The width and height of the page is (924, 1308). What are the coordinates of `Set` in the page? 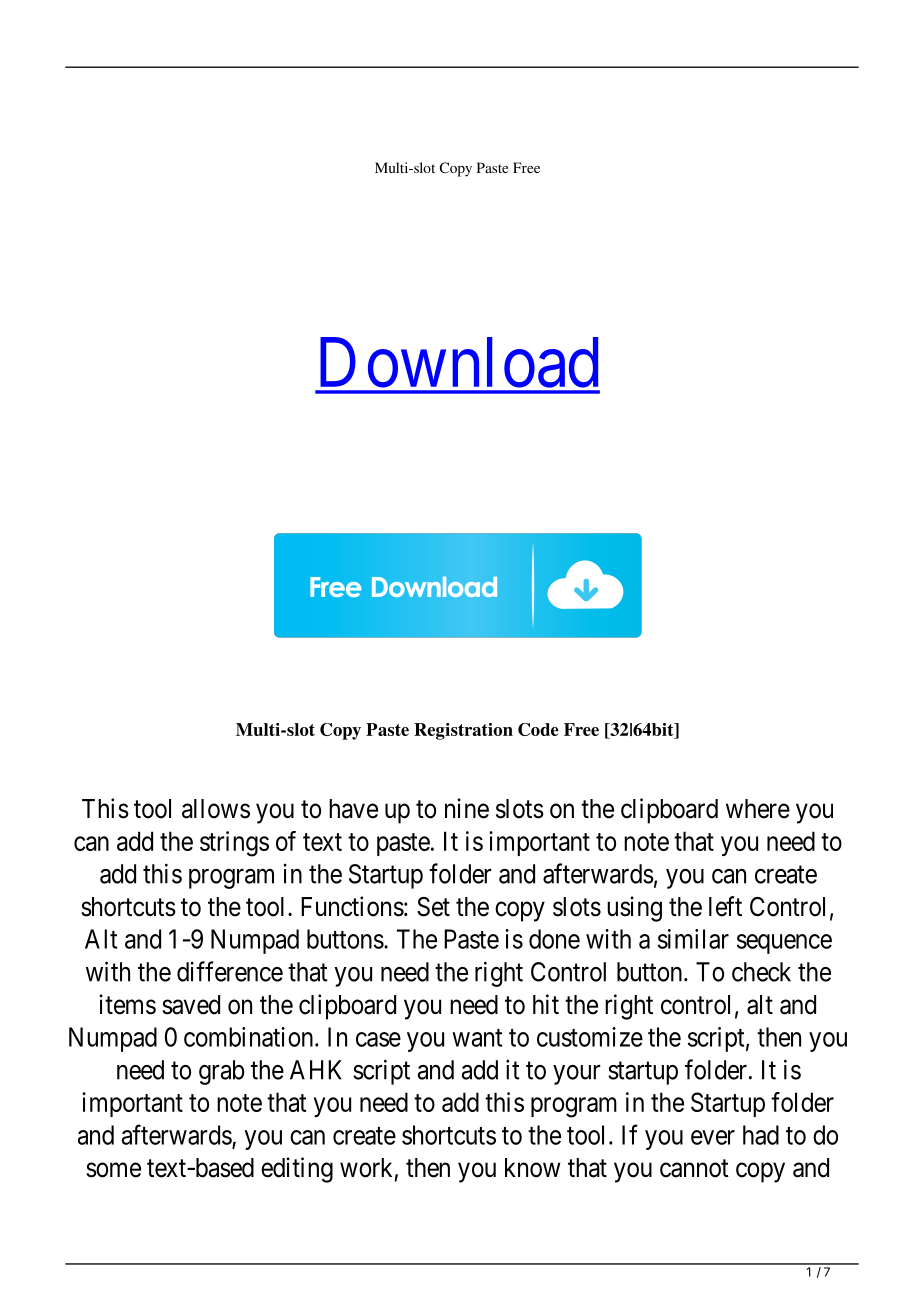 It's located at (433, 907).
